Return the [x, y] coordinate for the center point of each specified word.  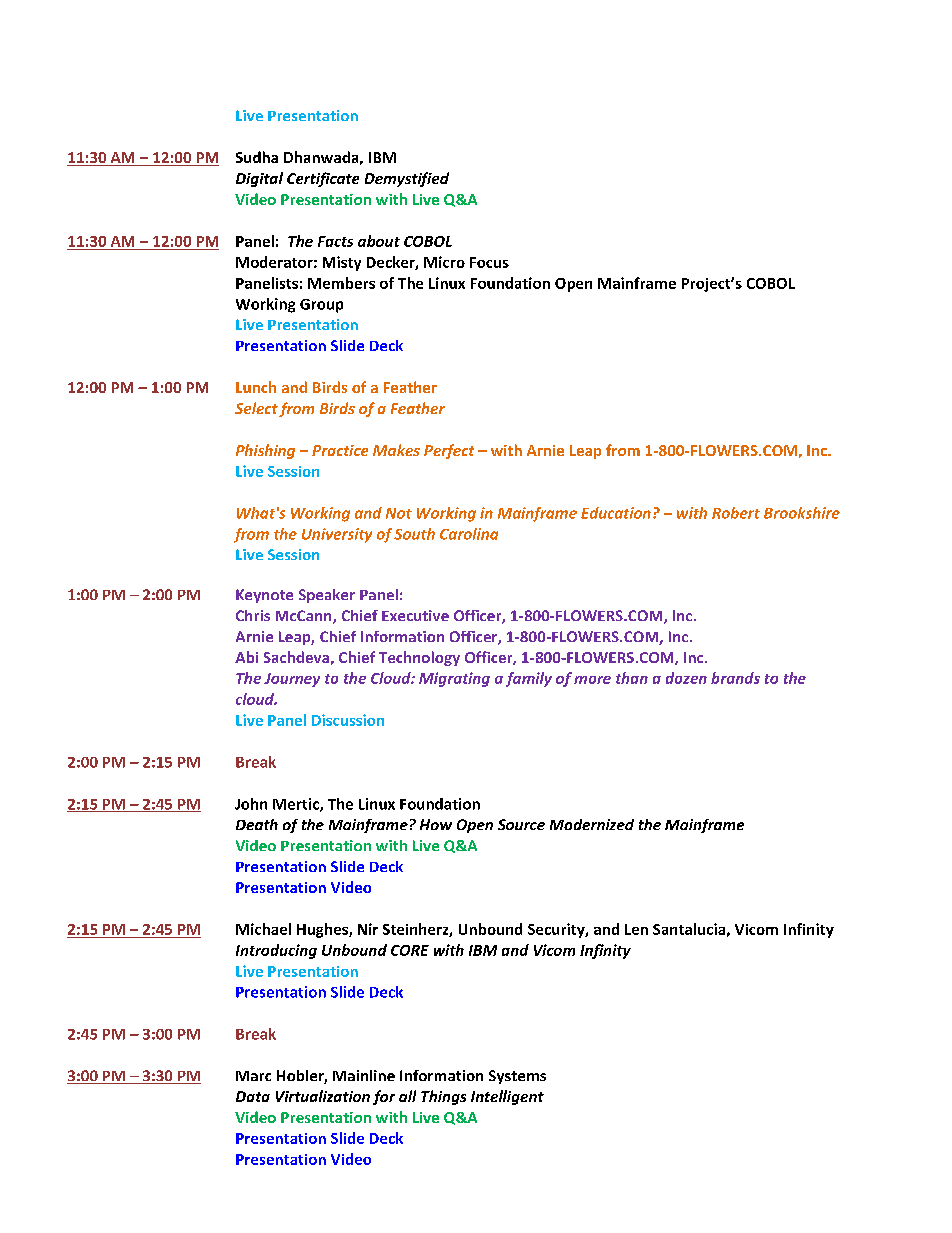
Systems [517, 1077]
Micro [444, 262]
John [251, 804]
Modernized [592, 824]
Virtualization [323, 1096]
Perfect [449, 451]
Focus [489, 262]
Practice [340, 450]
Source [521, 824]
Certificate [323, 179]
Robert [736, 513]
